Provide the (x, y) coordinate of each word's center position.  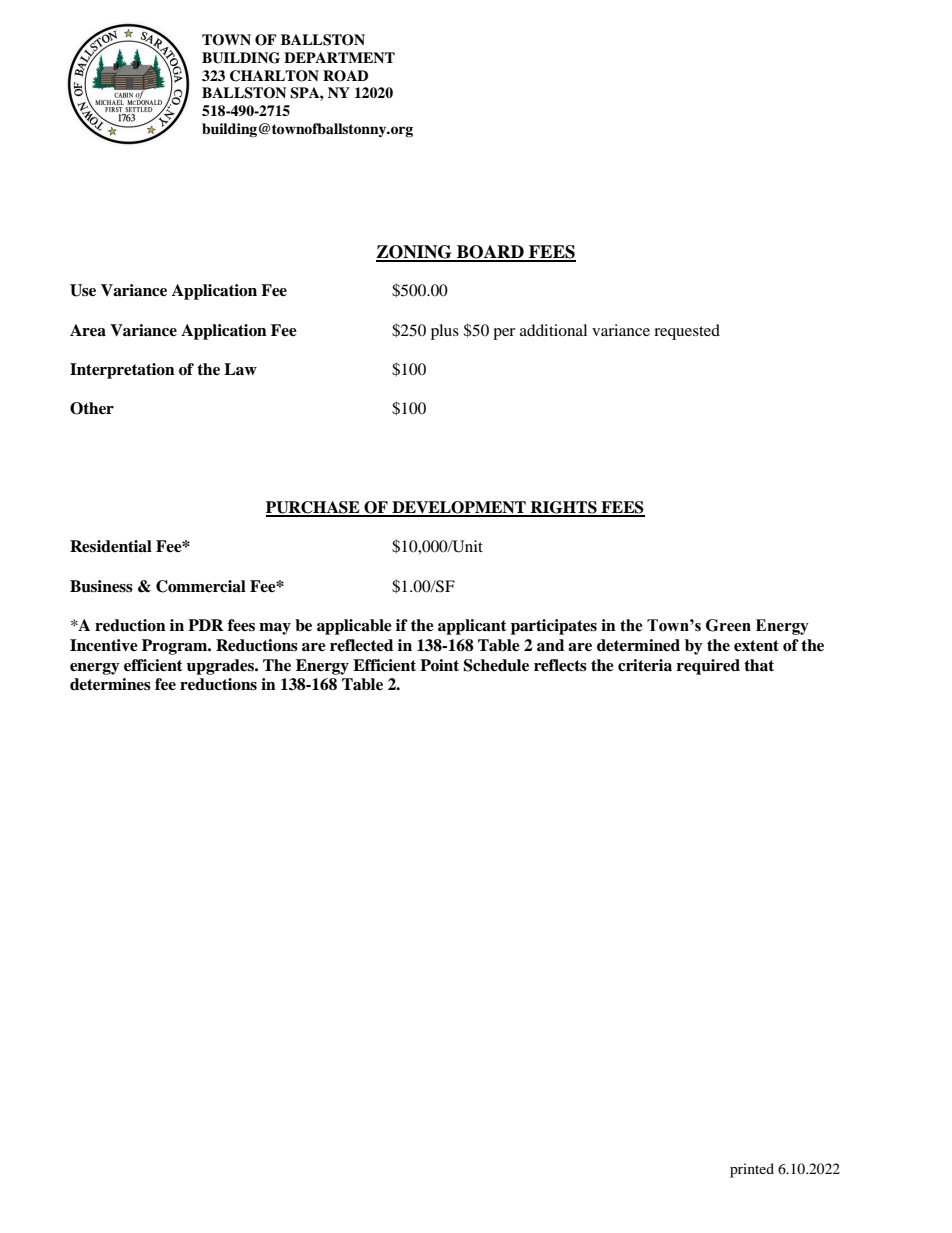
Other (92, 408)
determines (110, 684)
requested (687, 332)
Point (439, 665)
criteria (645, 665)
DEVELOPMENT (459, 508)
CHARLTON (274, 76)
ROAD (345, 76)
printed (752, 1170)
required (708, 667)
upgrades (221, 667)
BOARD (490, 253)
